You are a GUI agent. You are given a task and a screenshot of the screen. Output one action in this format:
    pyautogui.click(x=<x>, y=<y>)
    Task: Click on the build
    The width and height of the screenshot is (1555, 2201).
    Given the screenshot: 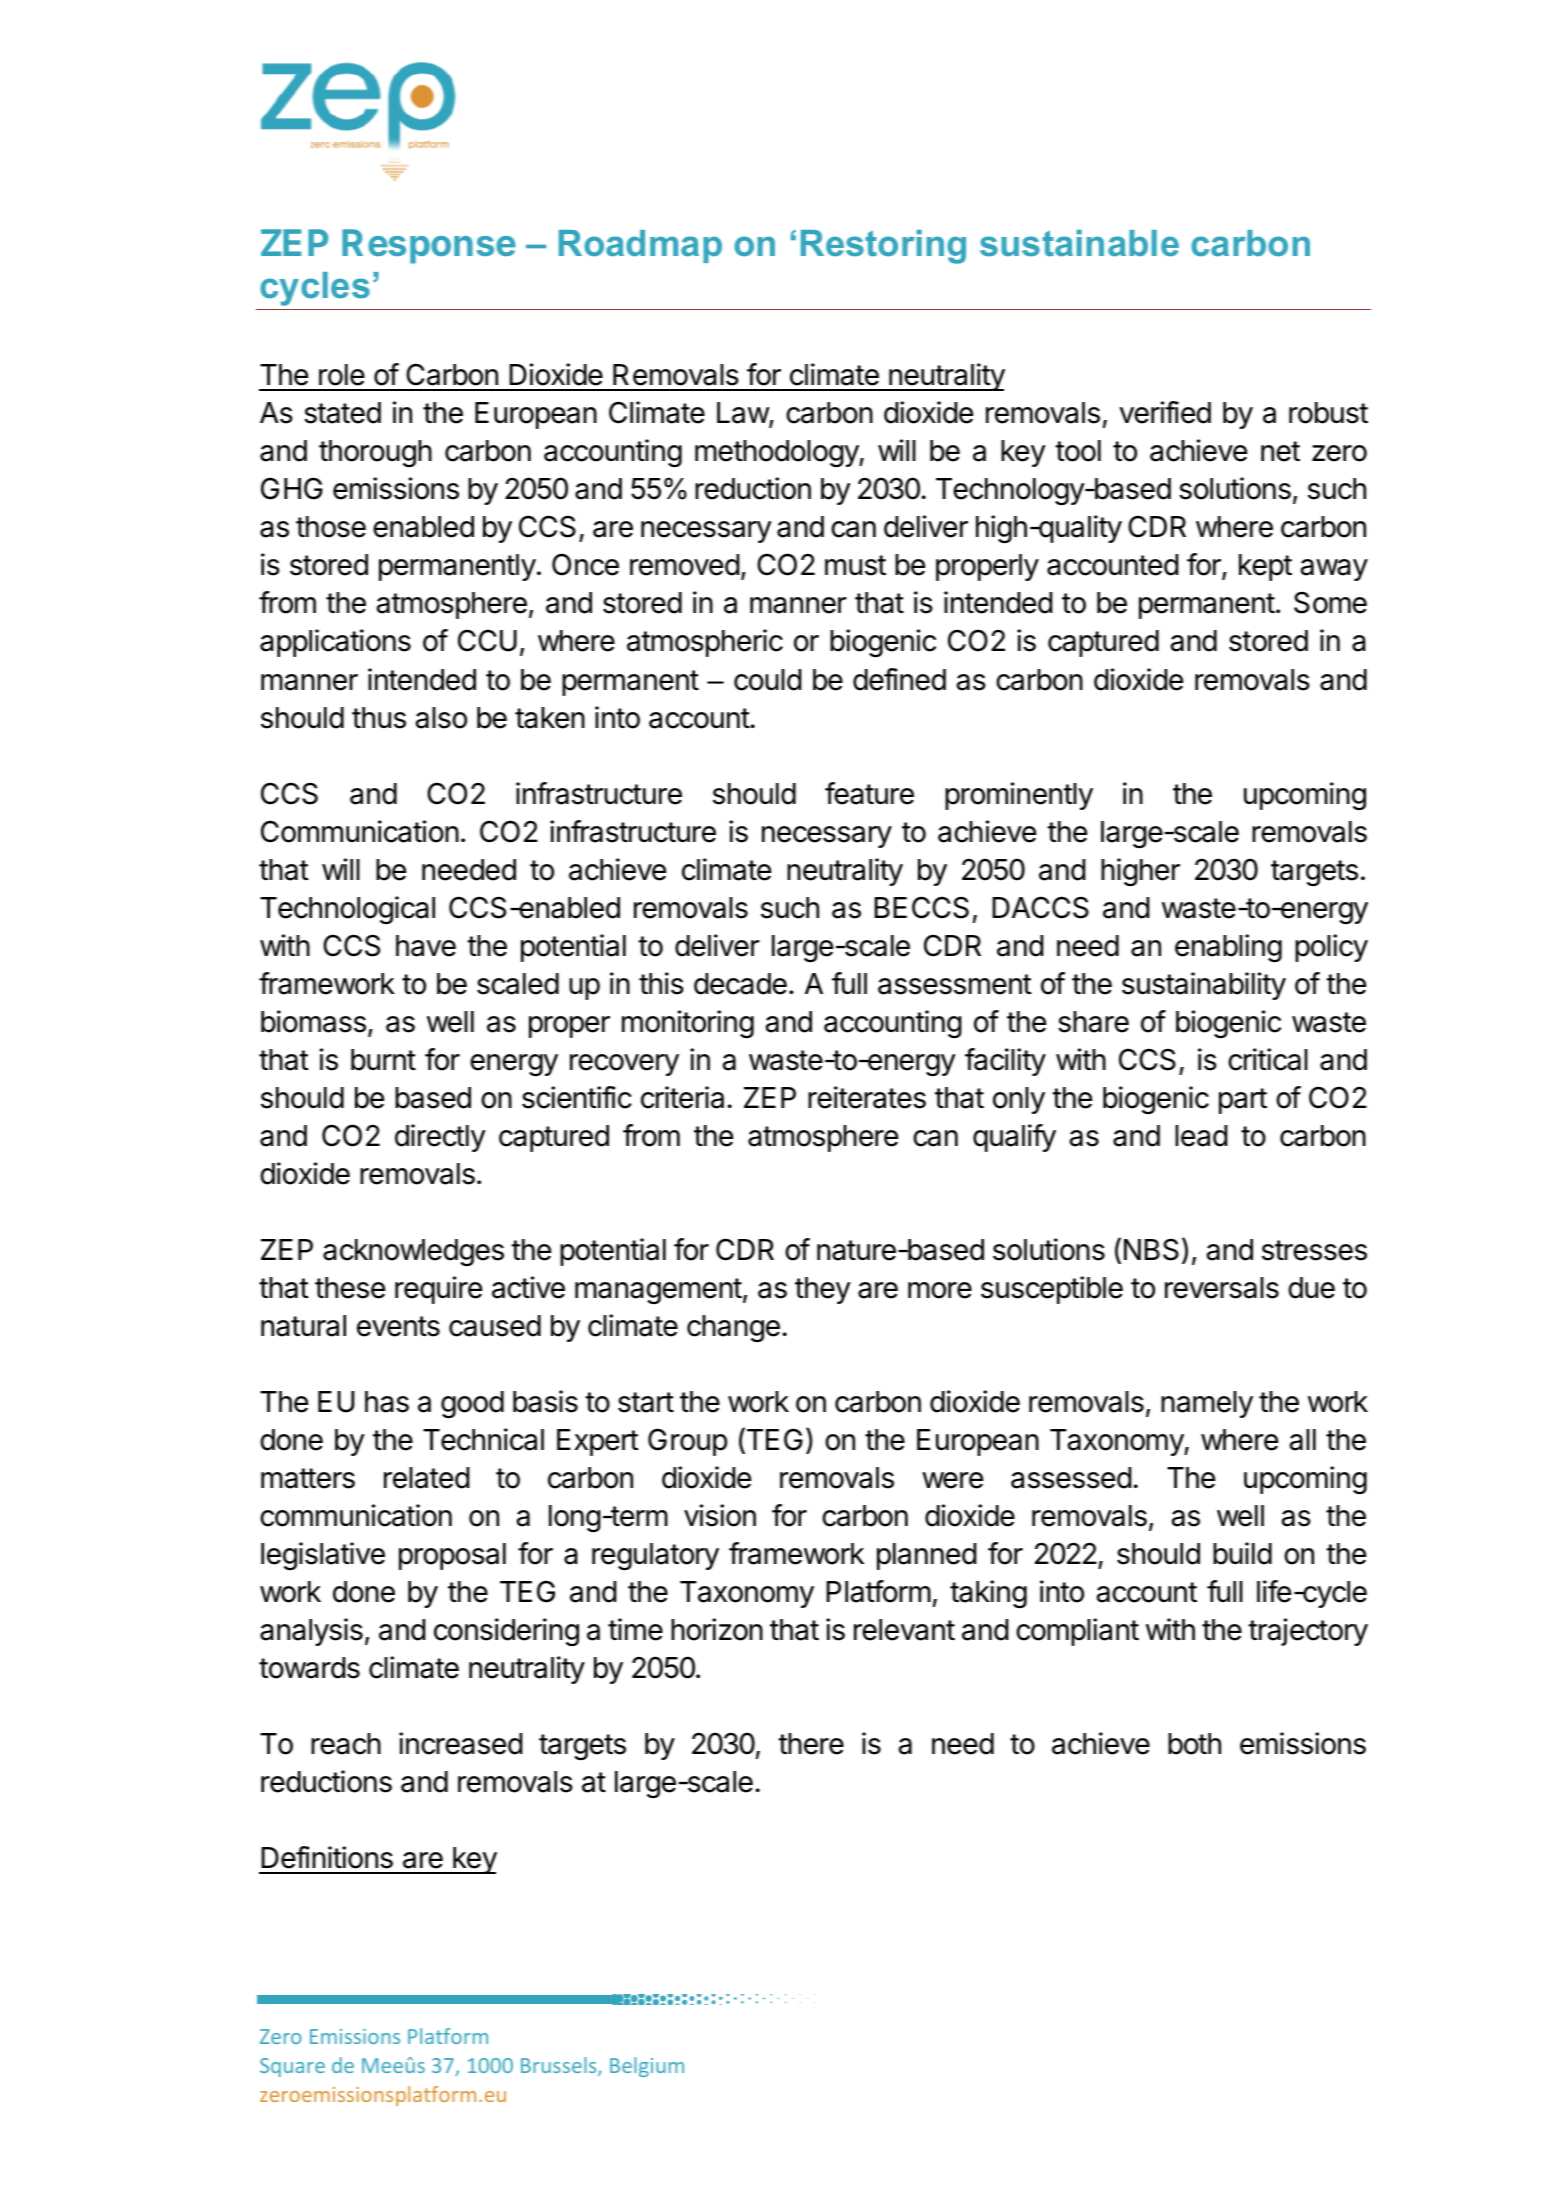 What is the action you would take?
    pyautogui.click(x=1242, y=1553)
